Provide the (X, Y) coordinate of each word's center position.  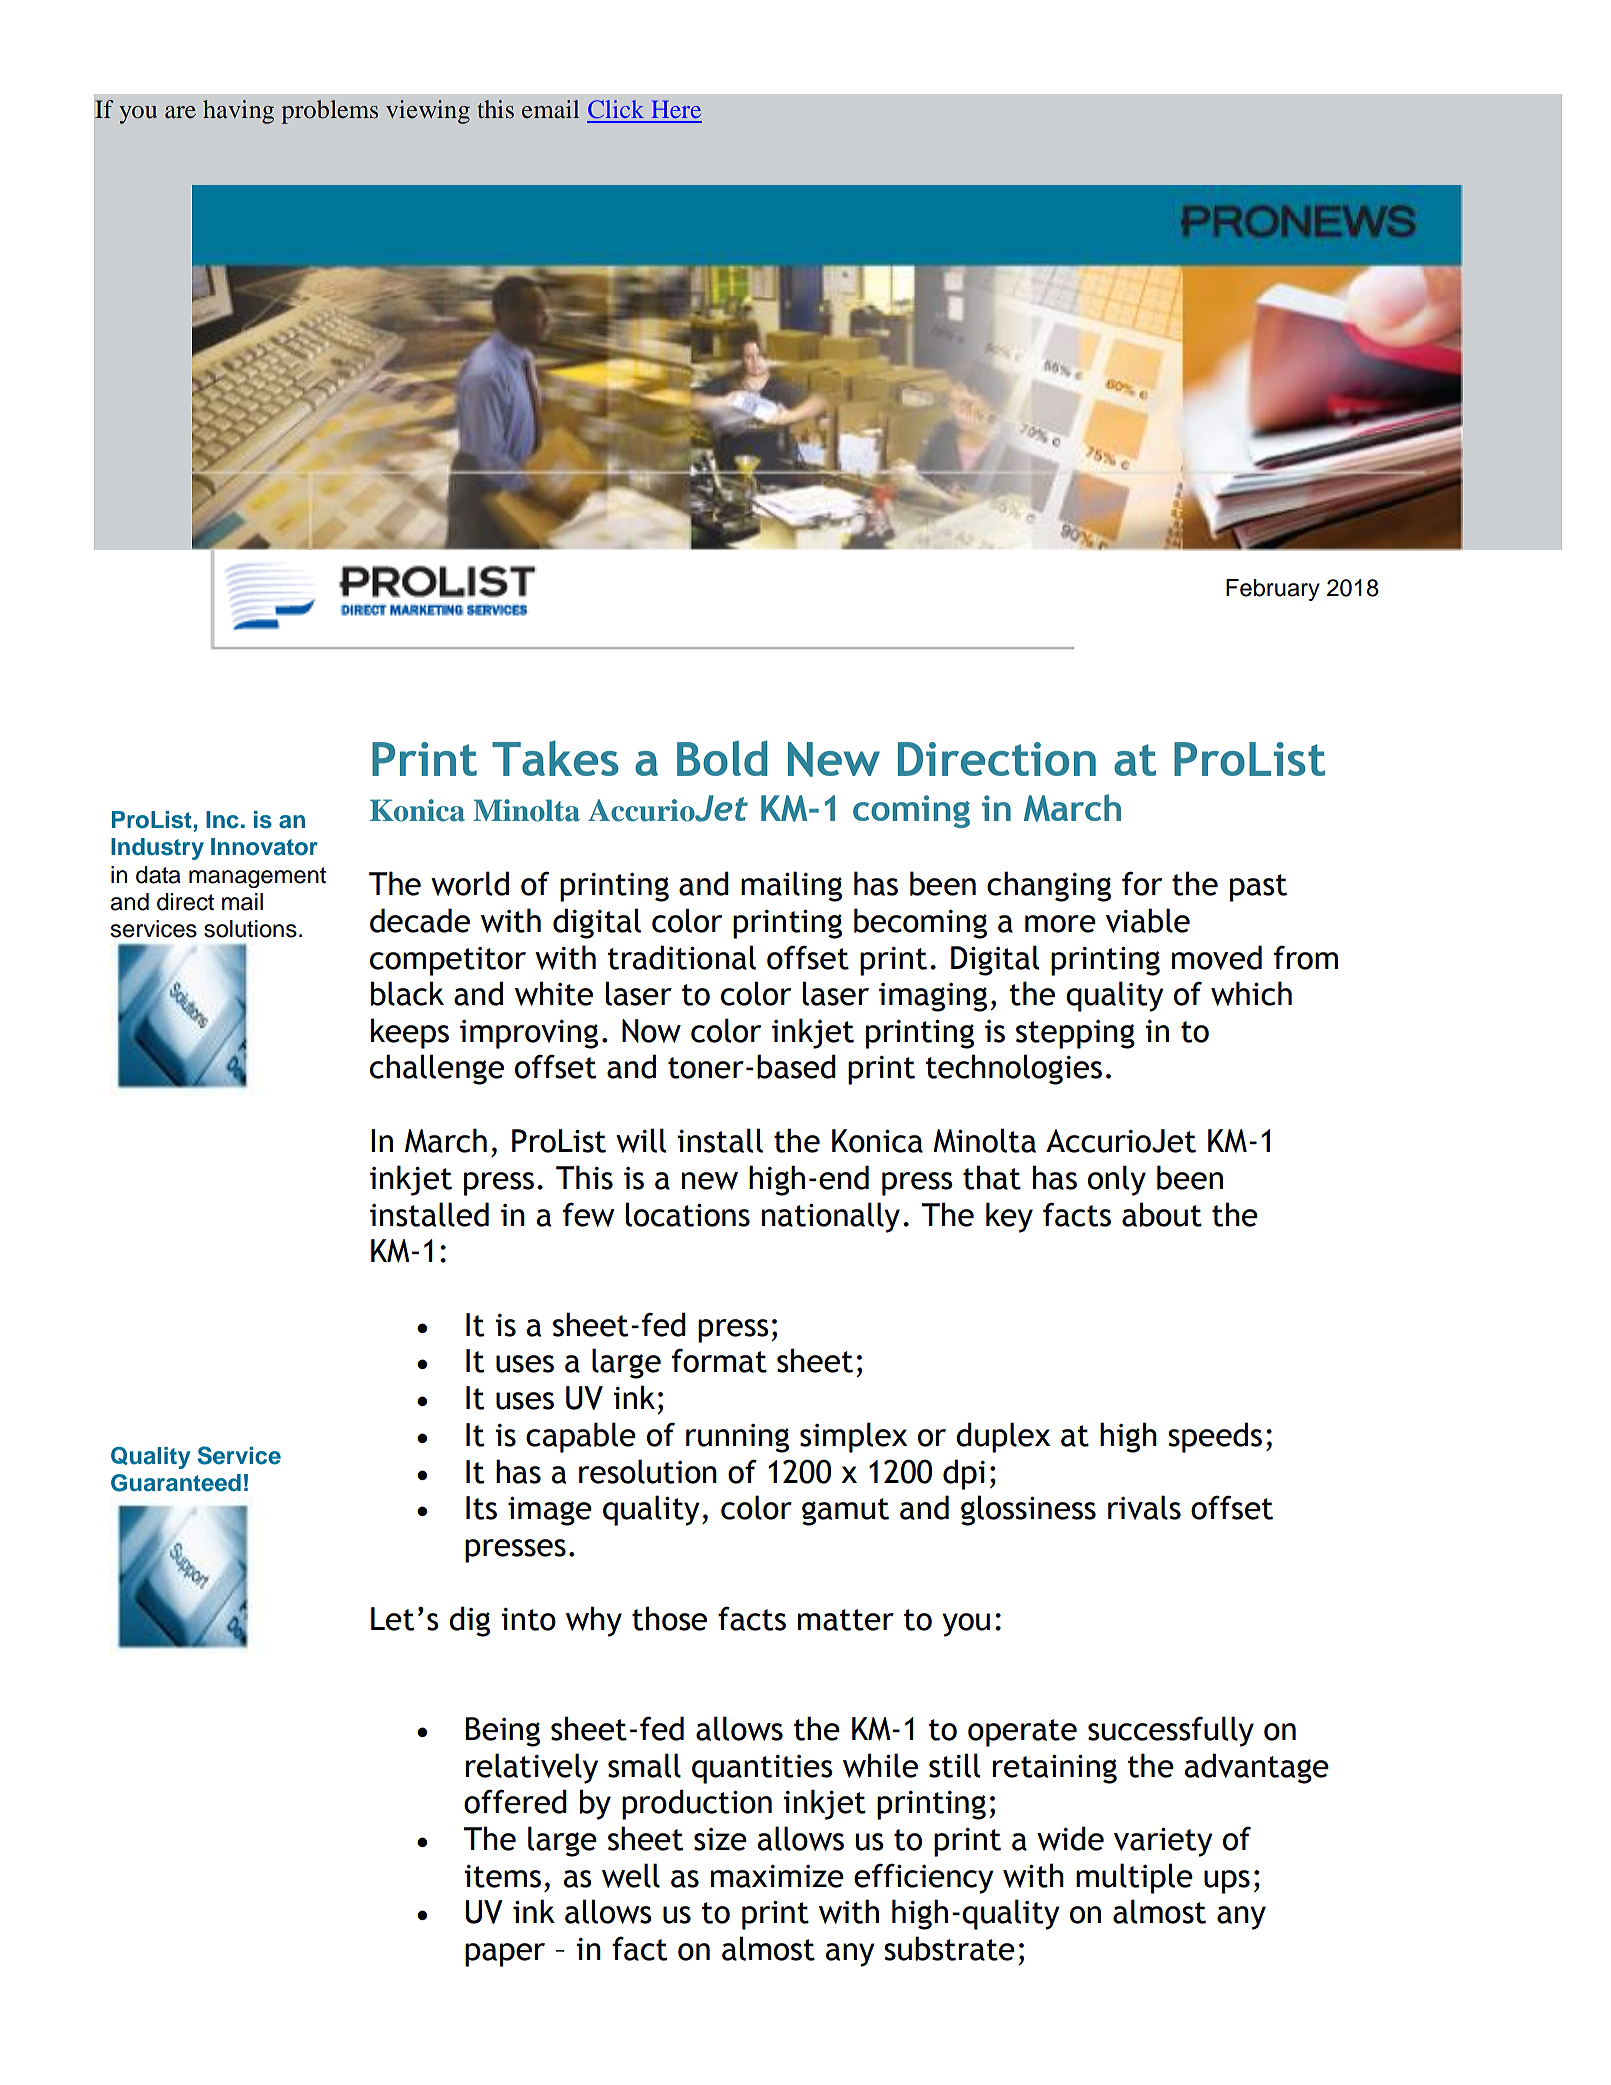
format (719, 1361)
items (502, 1876)
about (1162, 1214)
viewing (428, 112)
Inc (222, 820)
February (1273, 590)
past (1258, 888)
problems (329, 112)
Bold (722, 758)
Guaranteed (176, 1483)
